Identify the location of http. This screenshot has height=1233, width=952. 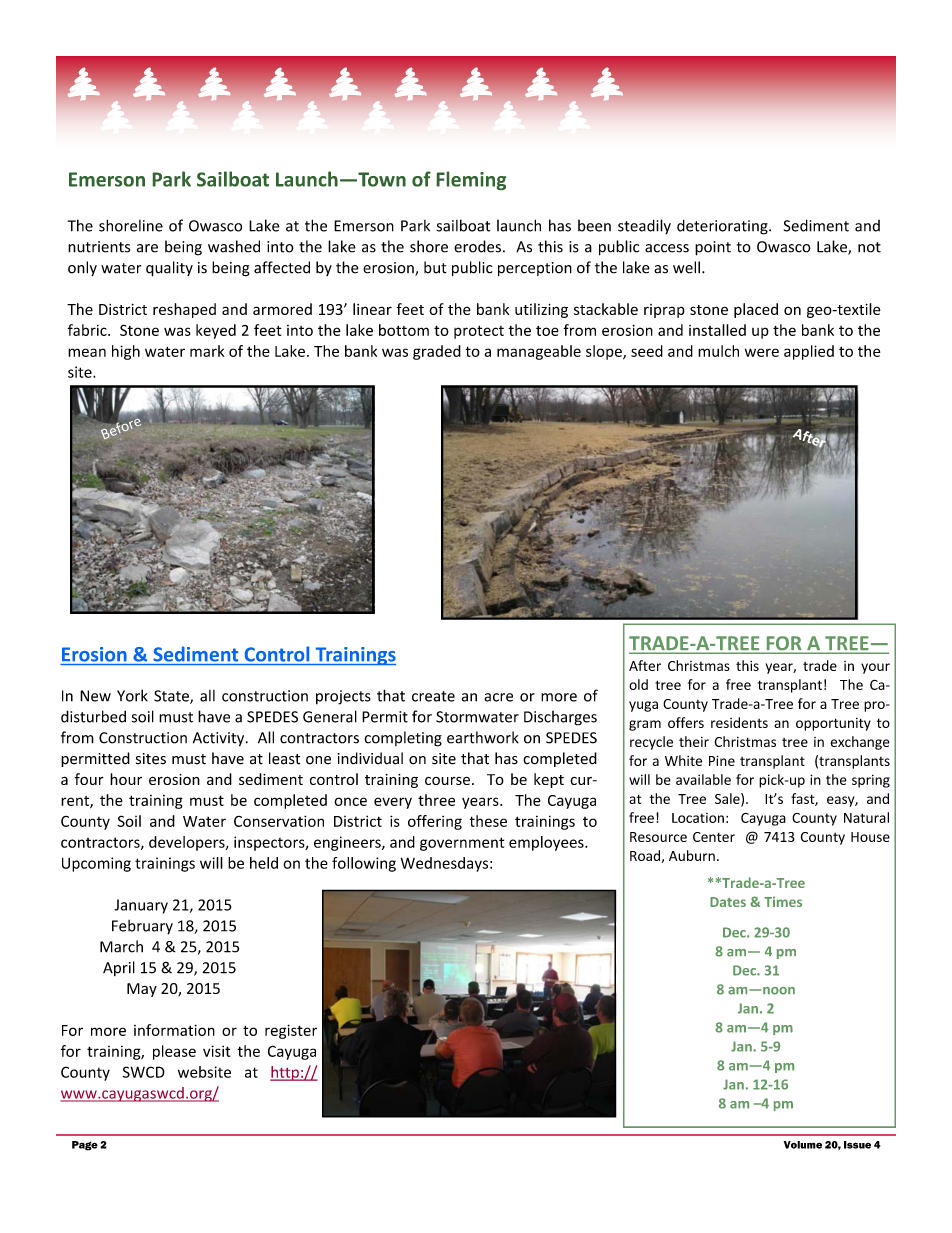
(285, 1073).
